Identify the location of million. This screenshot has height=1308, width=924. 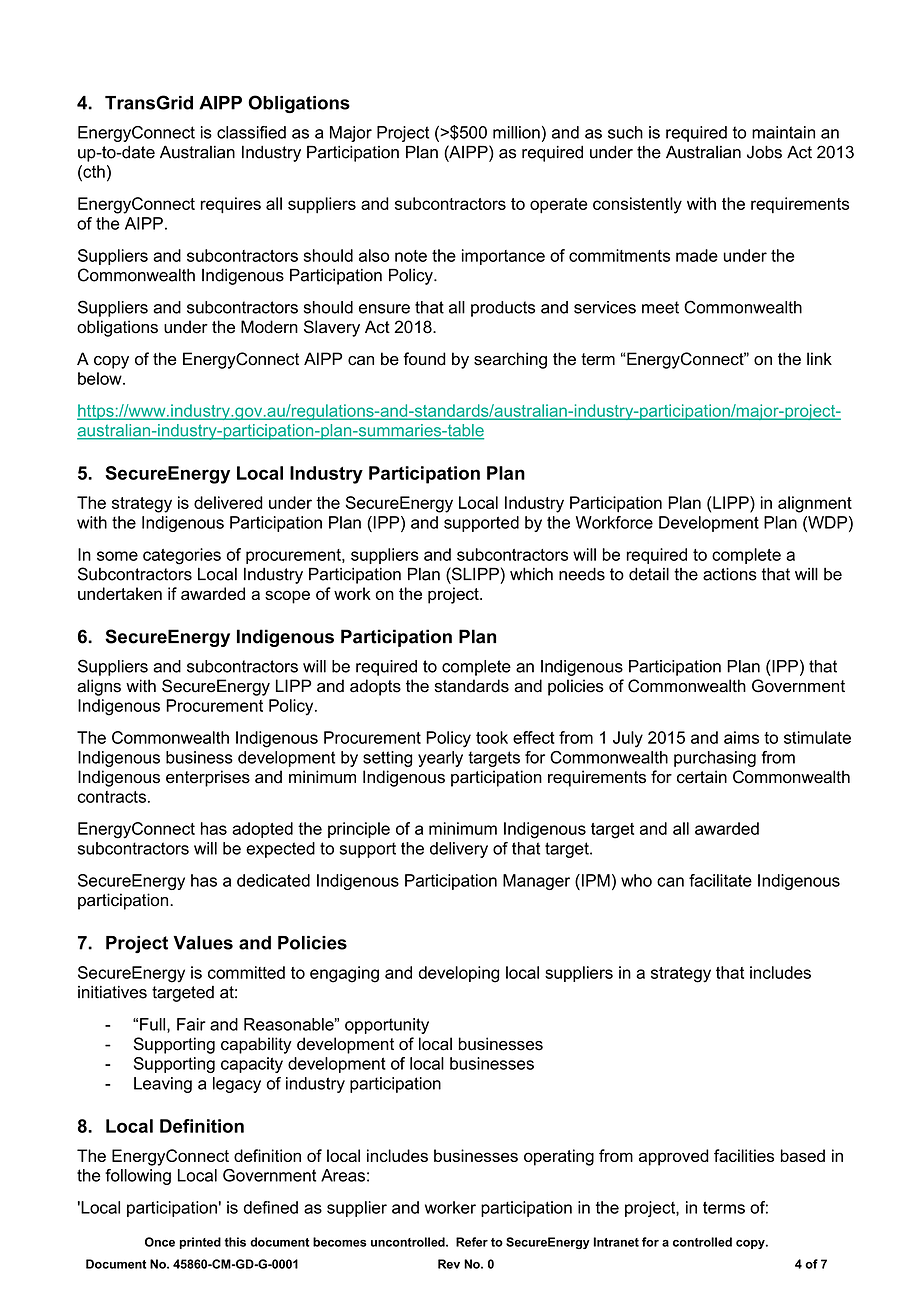
(516, 132).
